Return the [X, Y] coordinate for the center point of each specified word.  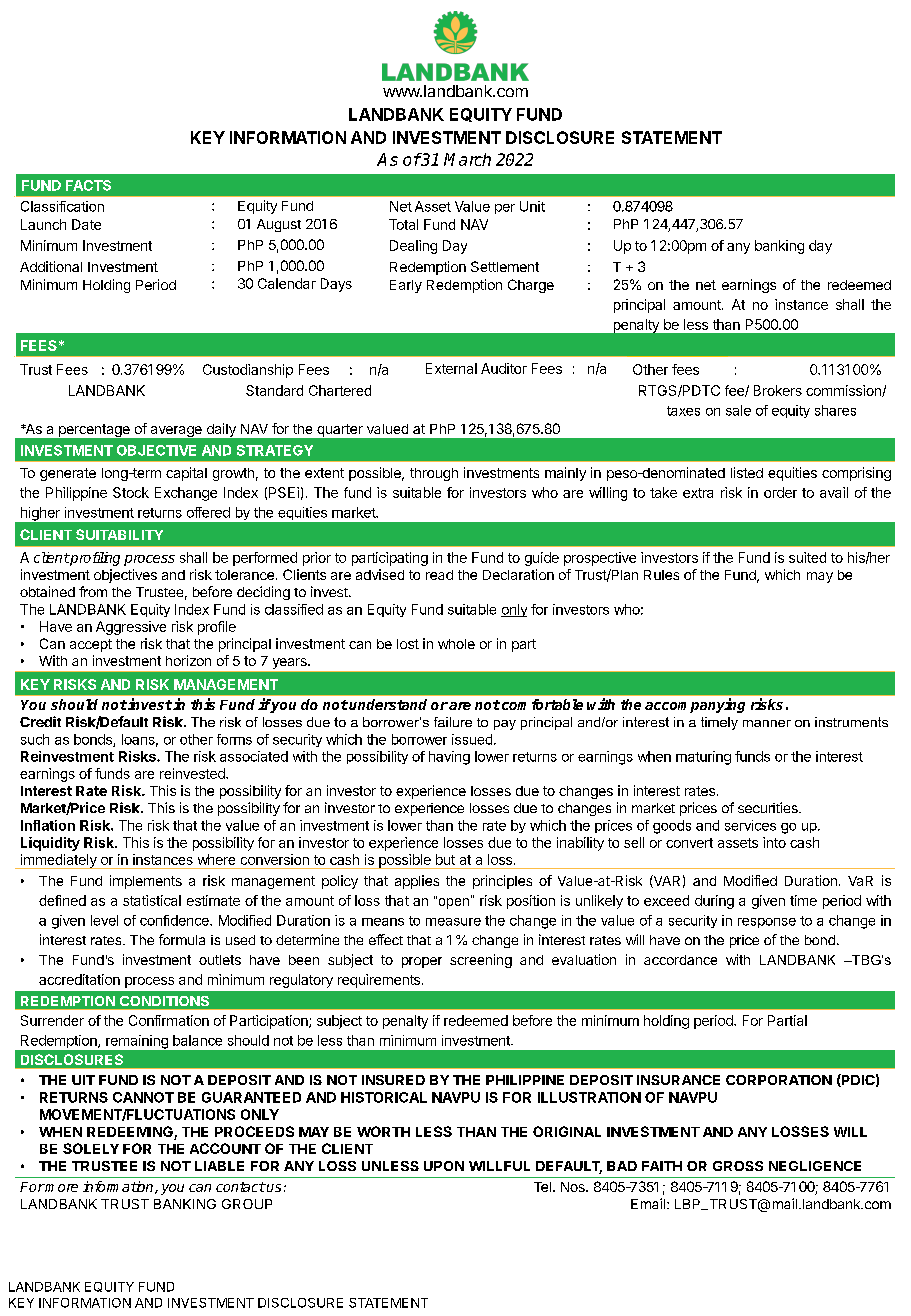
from [93, 591]
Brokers [778, 390]
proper [422, 962]
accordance [680, 960]
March [467, 159]
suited [807, 557]
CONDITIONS [164, 1001]
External [451, 368]
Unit [532, 206]
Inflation [48, 825]
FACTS [88, 185]
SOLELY [91, 1148]
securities [769, 807]
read [439, 575]
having [449, 758]
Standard [274, 390]
